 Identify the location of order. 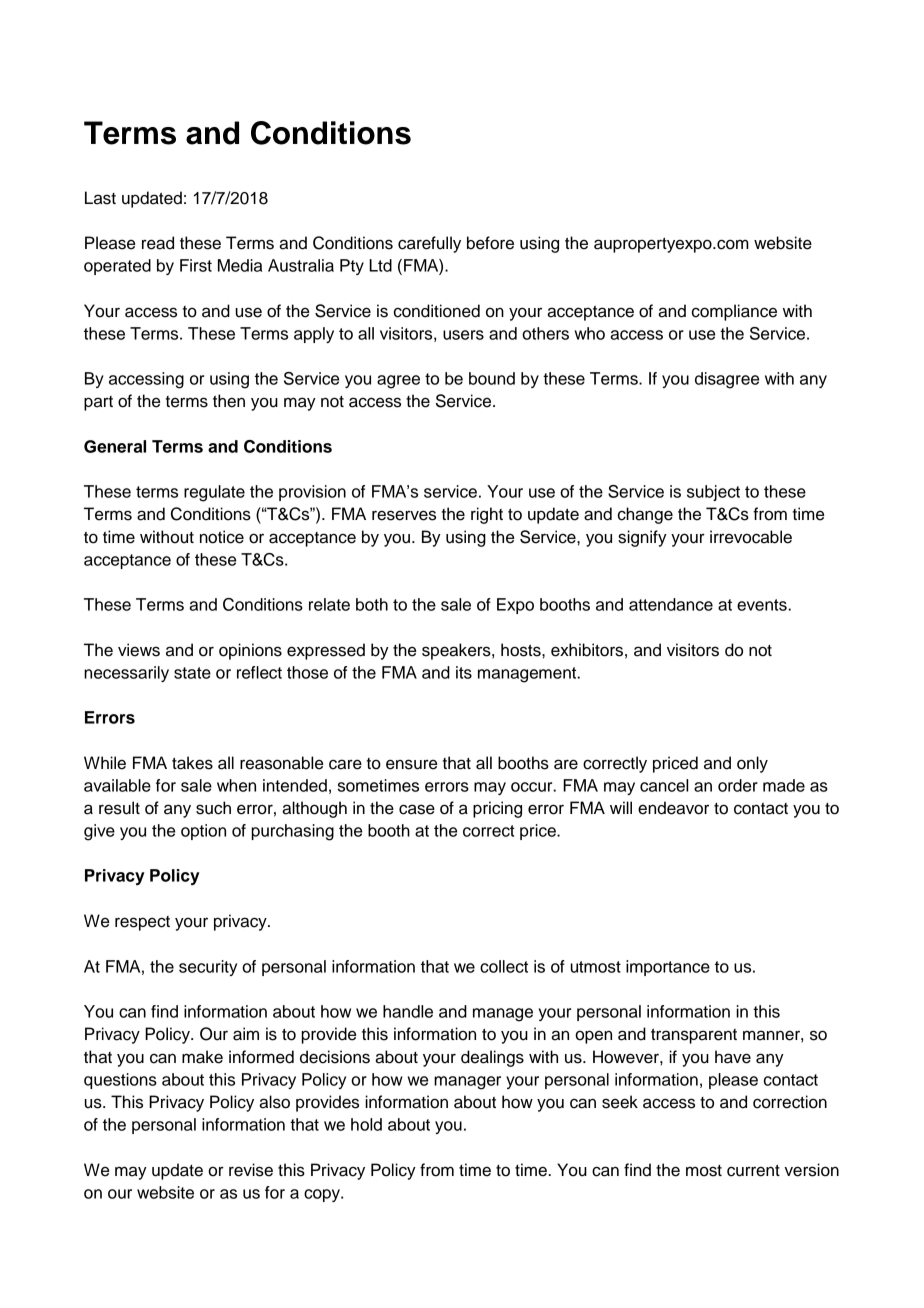
(738, 785).
